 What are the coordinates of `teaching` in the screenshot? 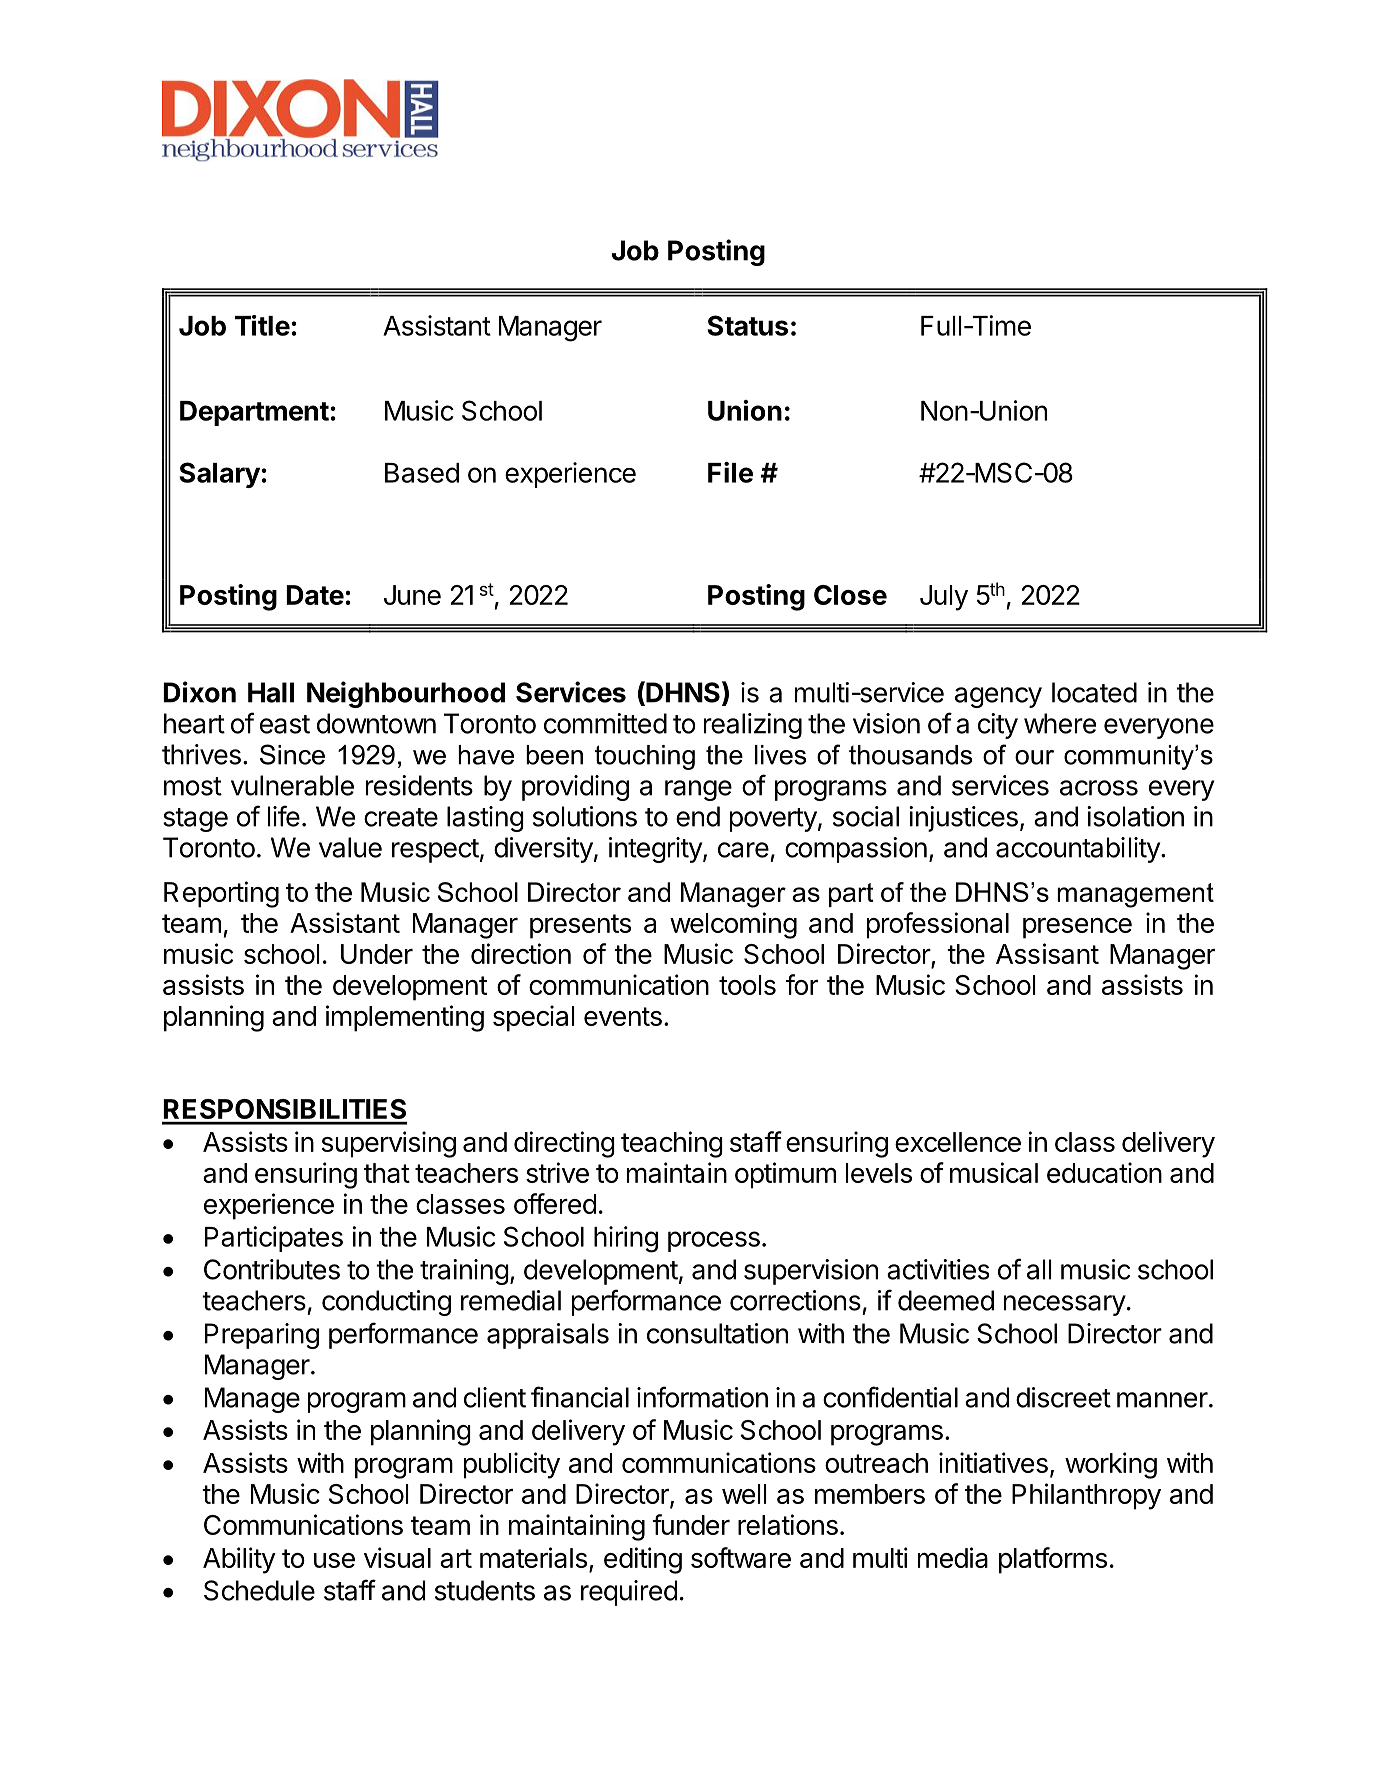 It's located at (672, 1144).
